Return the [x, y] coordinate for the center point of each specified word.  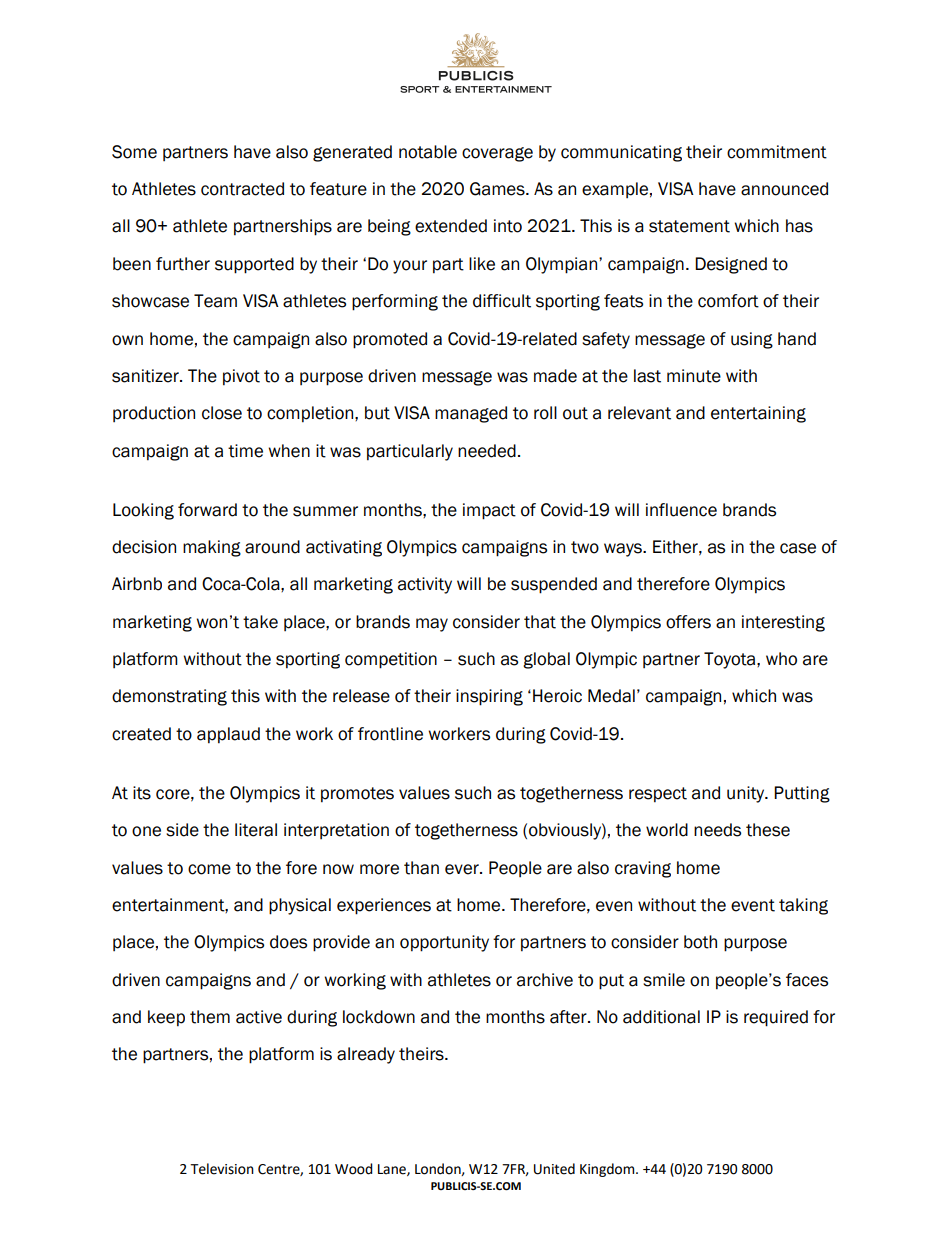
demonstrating [169, 697]
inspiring [489, 697]
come [209, 869]
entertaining [758, 414]
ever [463, 869]
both [700, 942]
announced [784, 189]
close [222, 413]
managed [471, 414]
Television [222, 1169]
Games [498, 189]
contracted [242, 189]
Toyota [731, 660]
